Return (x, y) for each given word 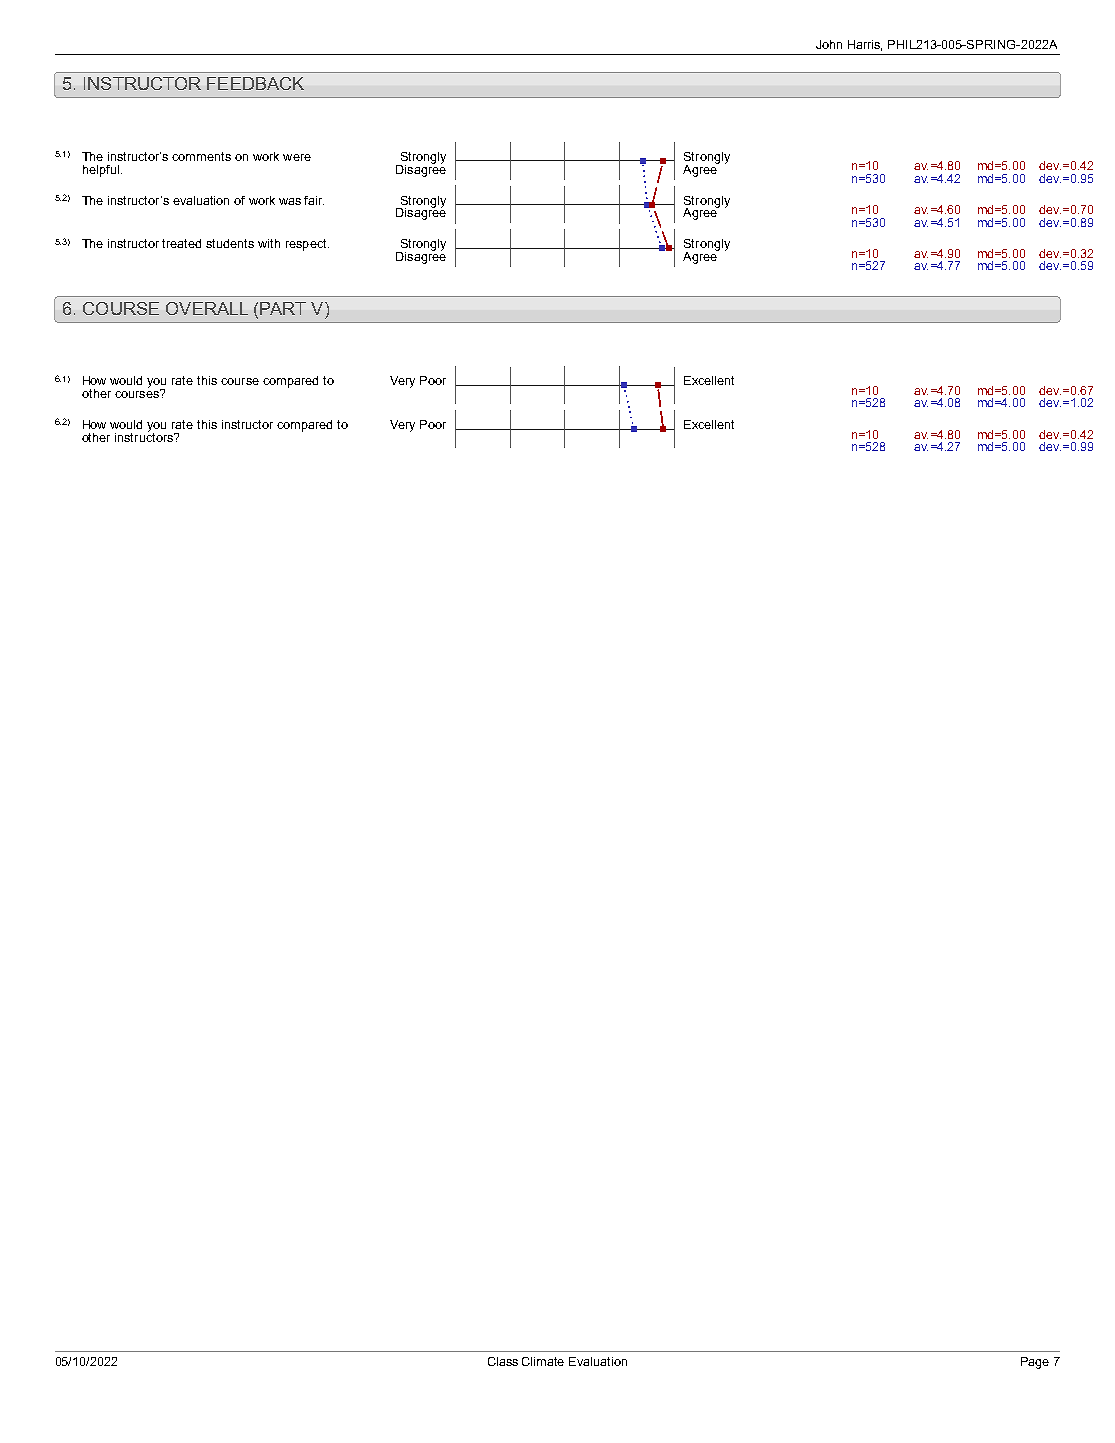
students (230, 243)
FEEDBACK (255, 83)
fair (314, 200)
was (290, 201)
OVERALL (207, 308)
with (269, 243)
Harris (865, 45)
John (829, 44)
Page (1035, 1363)
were (297, 157)
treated (181, 243)
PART (283, 308)
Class (503, 1361)
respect (307, 245)
